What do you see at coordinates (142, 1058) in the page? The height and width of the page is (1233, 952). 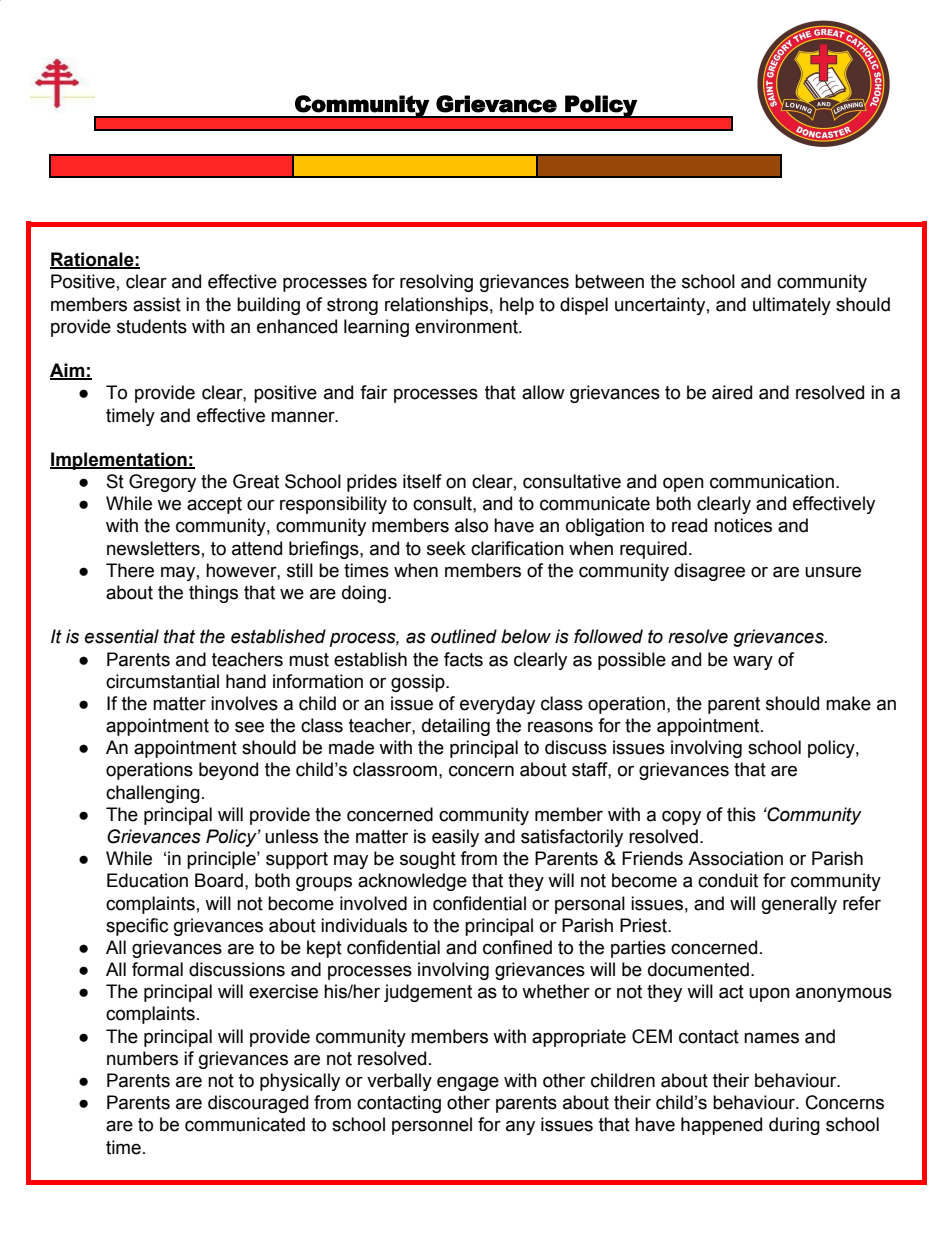 I see `numbers` at bounding box center [142, 1058].
